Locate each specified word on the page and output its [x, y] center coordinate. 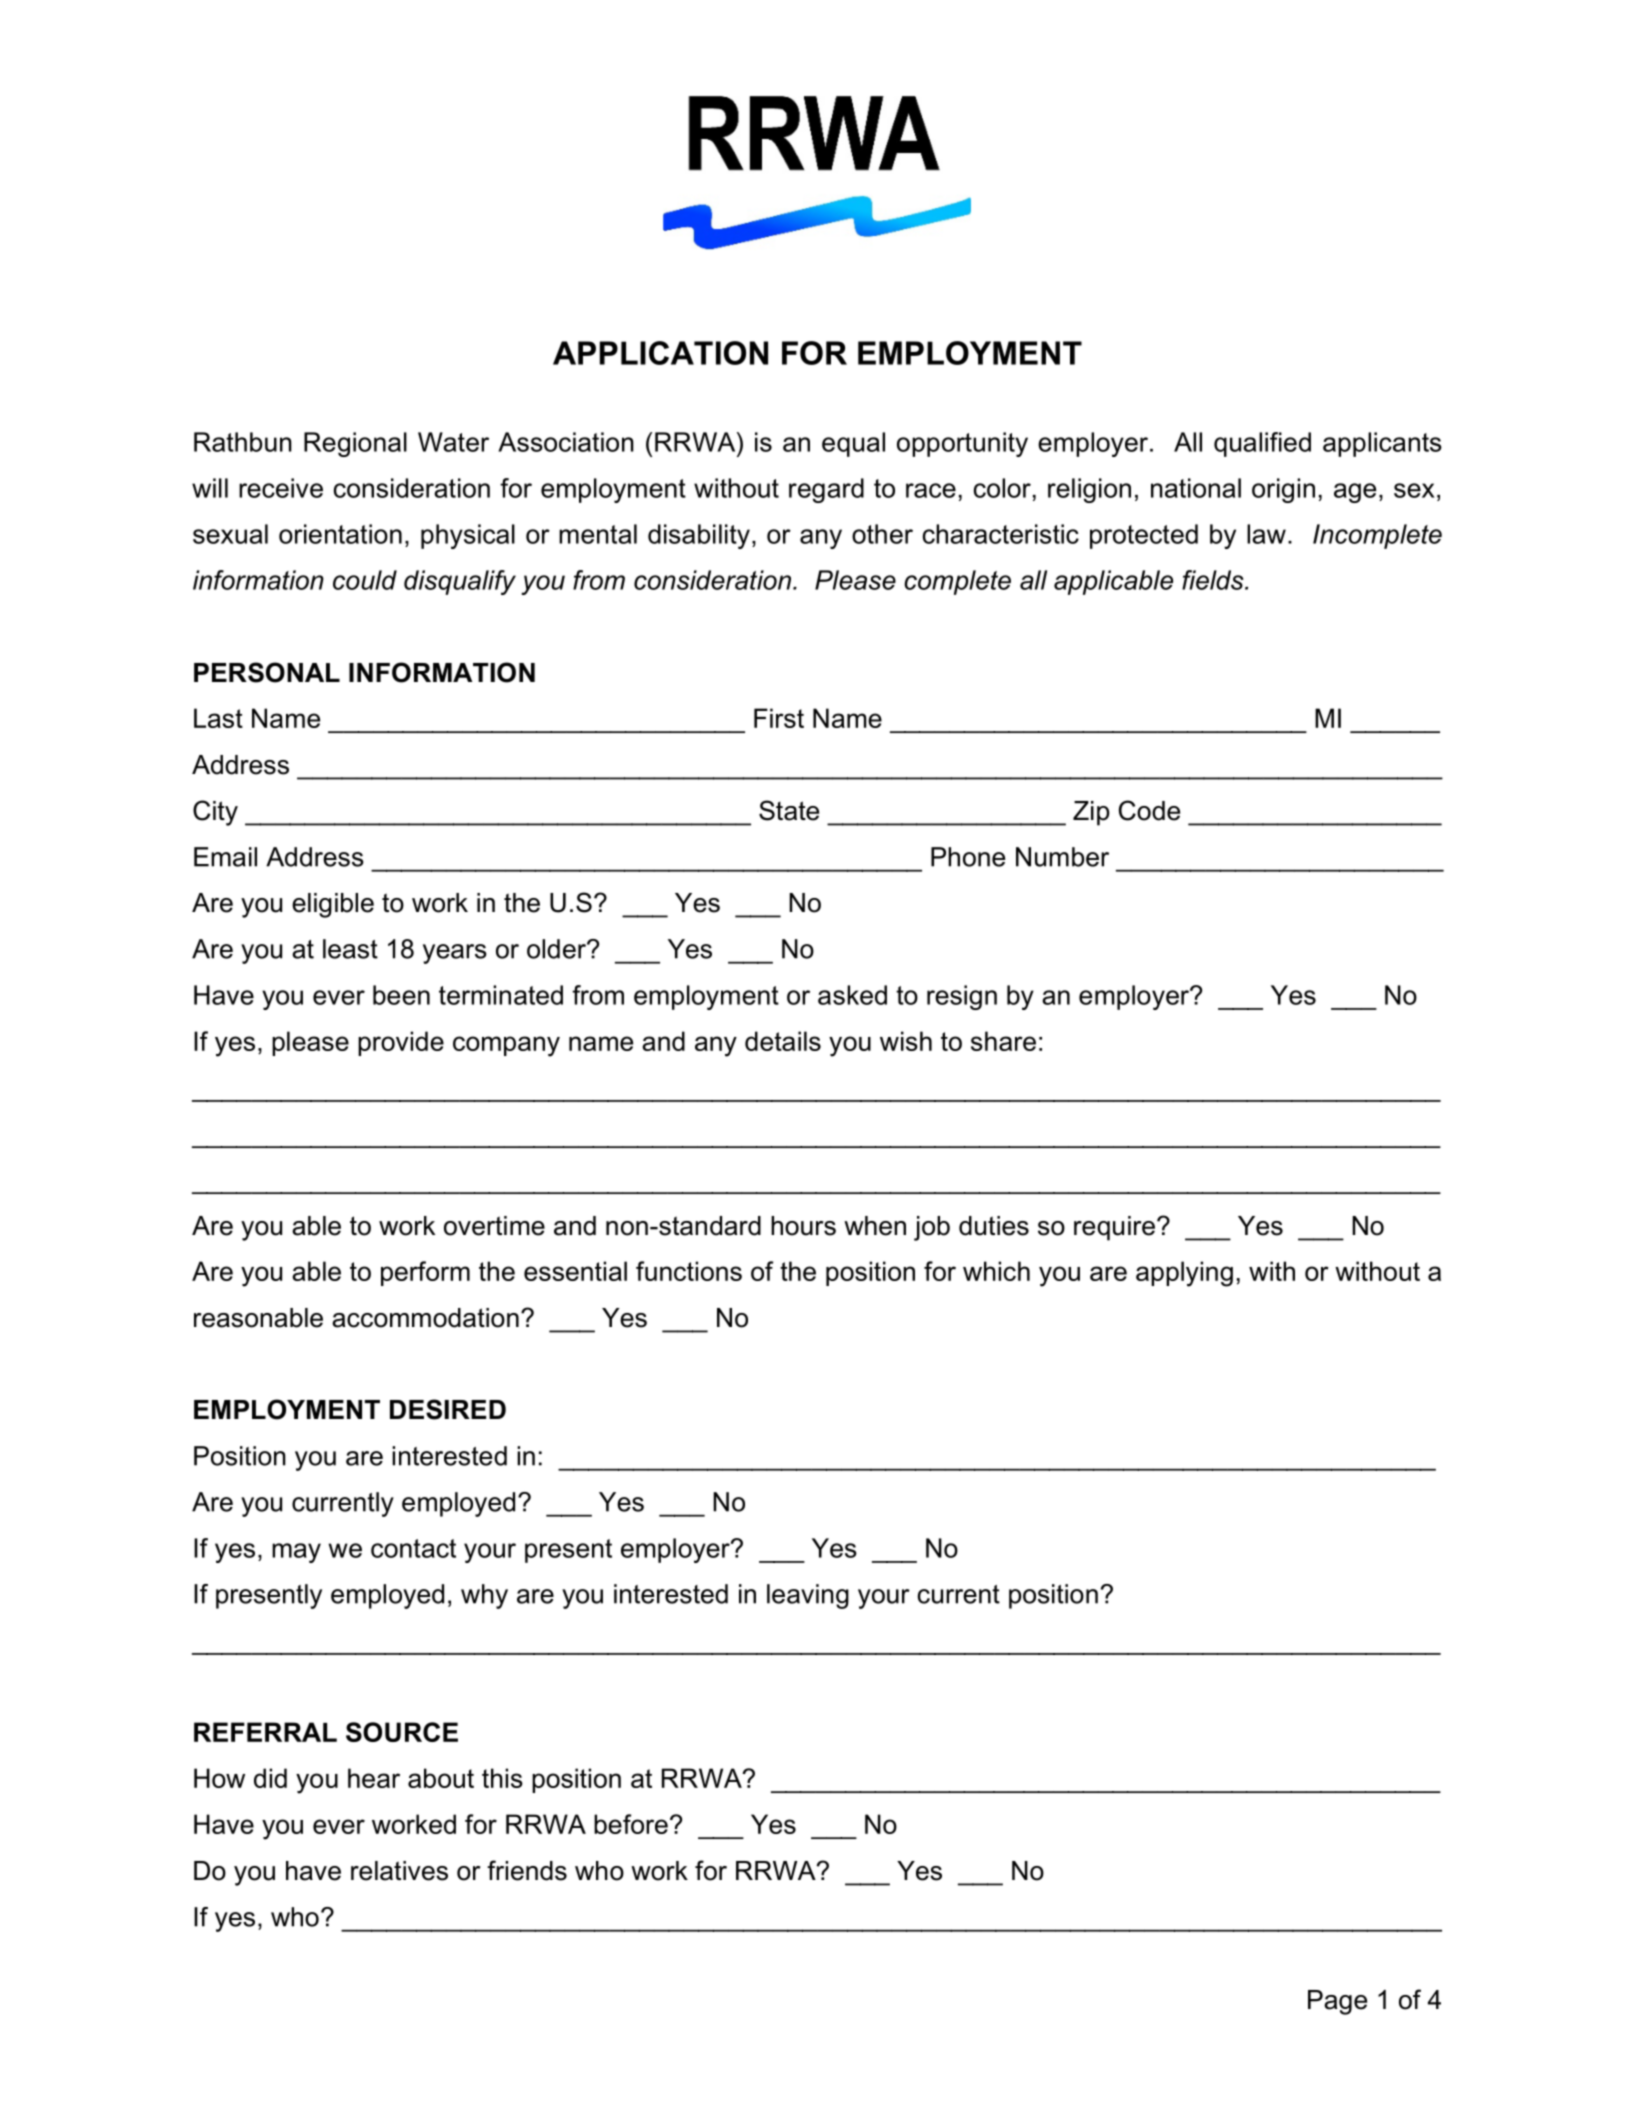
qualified [1262, 444]
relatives [399, 1871]
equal [853, 444]
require [1114, 1228]
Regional [355, 444]
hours [803, 1226]
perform [425, 1273]
